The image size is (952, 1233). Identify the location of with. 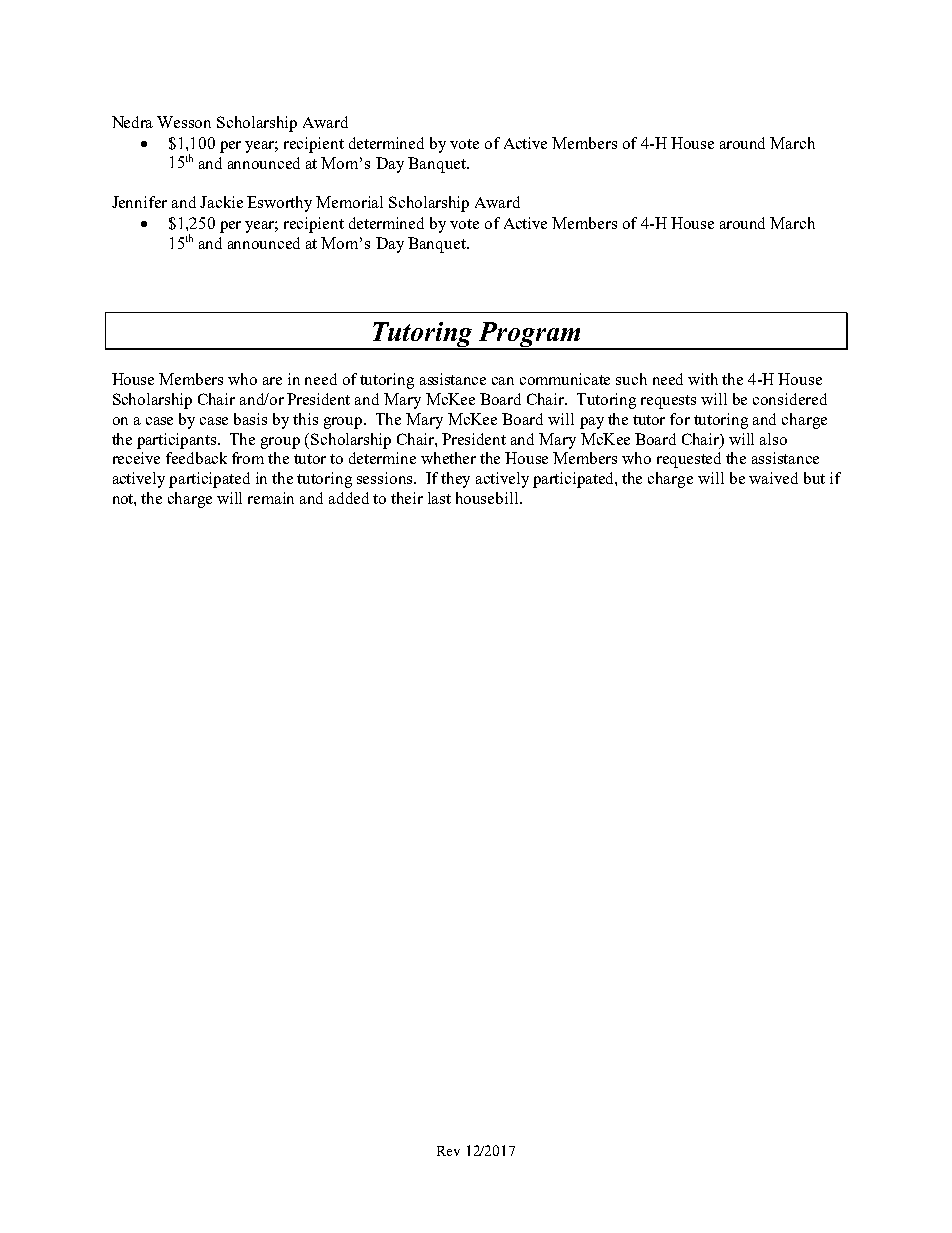
(703, 379).
